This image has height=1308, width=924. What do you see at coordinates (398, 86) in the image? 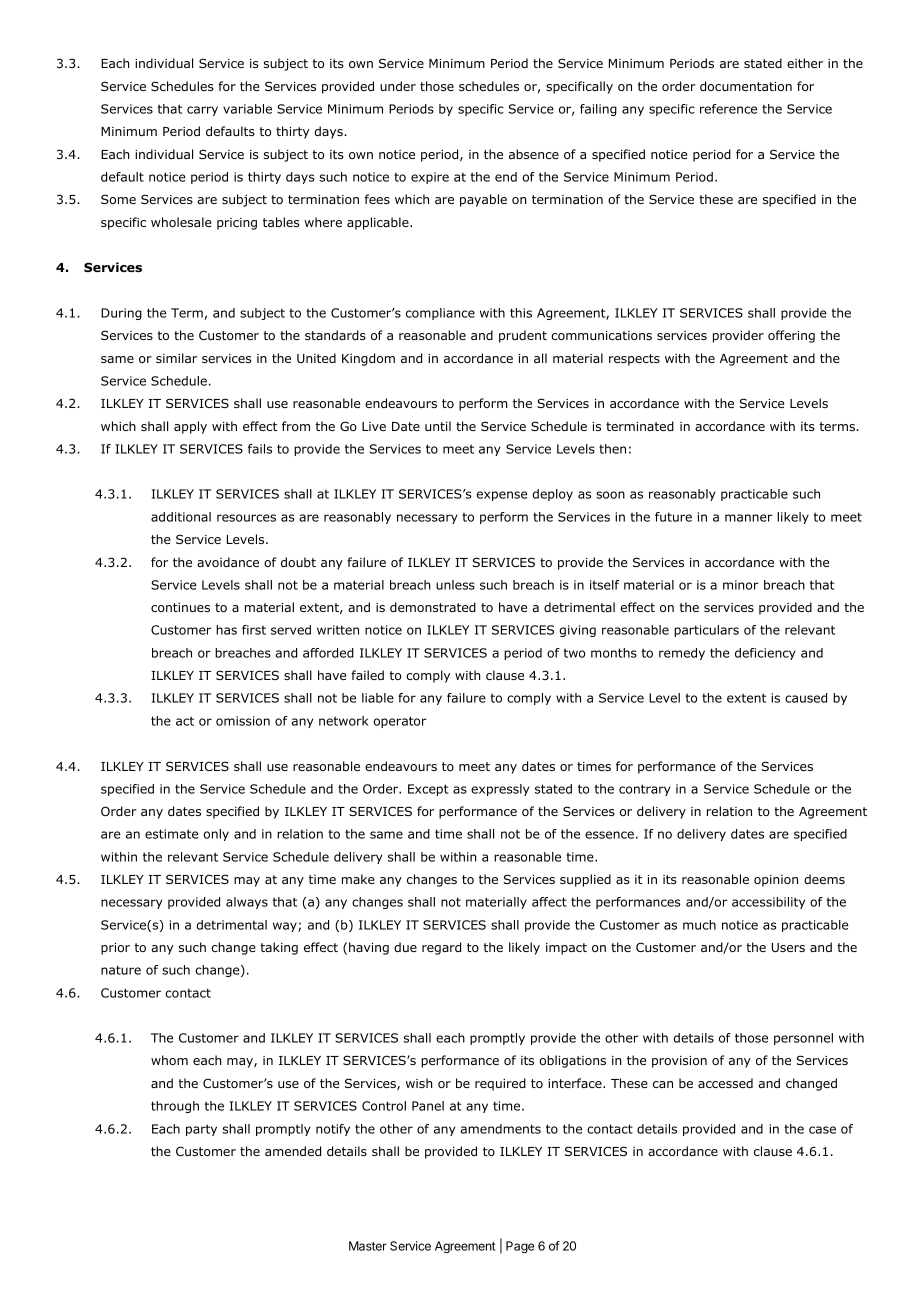
I see `under` at bounding box center [398, 86].
